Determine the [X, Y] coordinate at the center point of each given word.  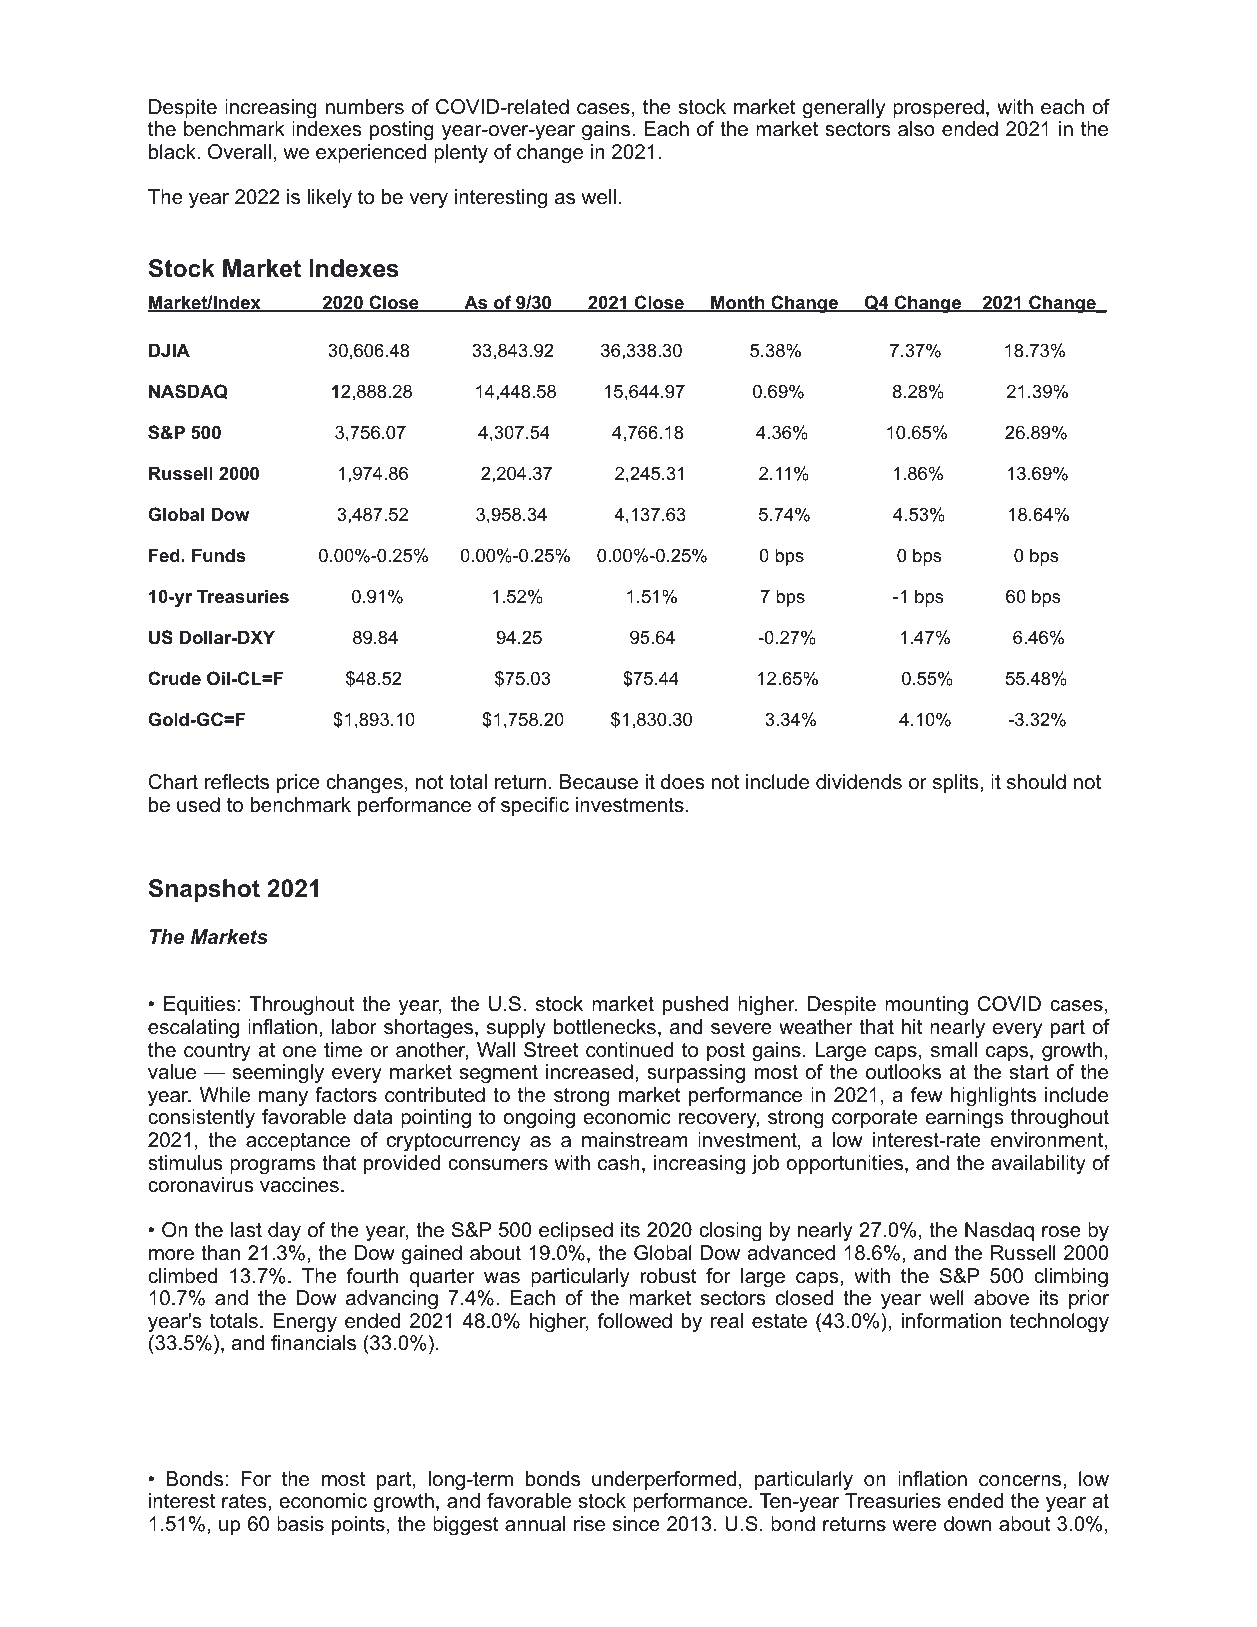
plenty [461, 154]
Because [599, 782]
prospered [938, 108]
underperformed [664, 1480]
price [298, 783]
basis [300, 1524]
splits [955, 783]
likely [330, 199]
